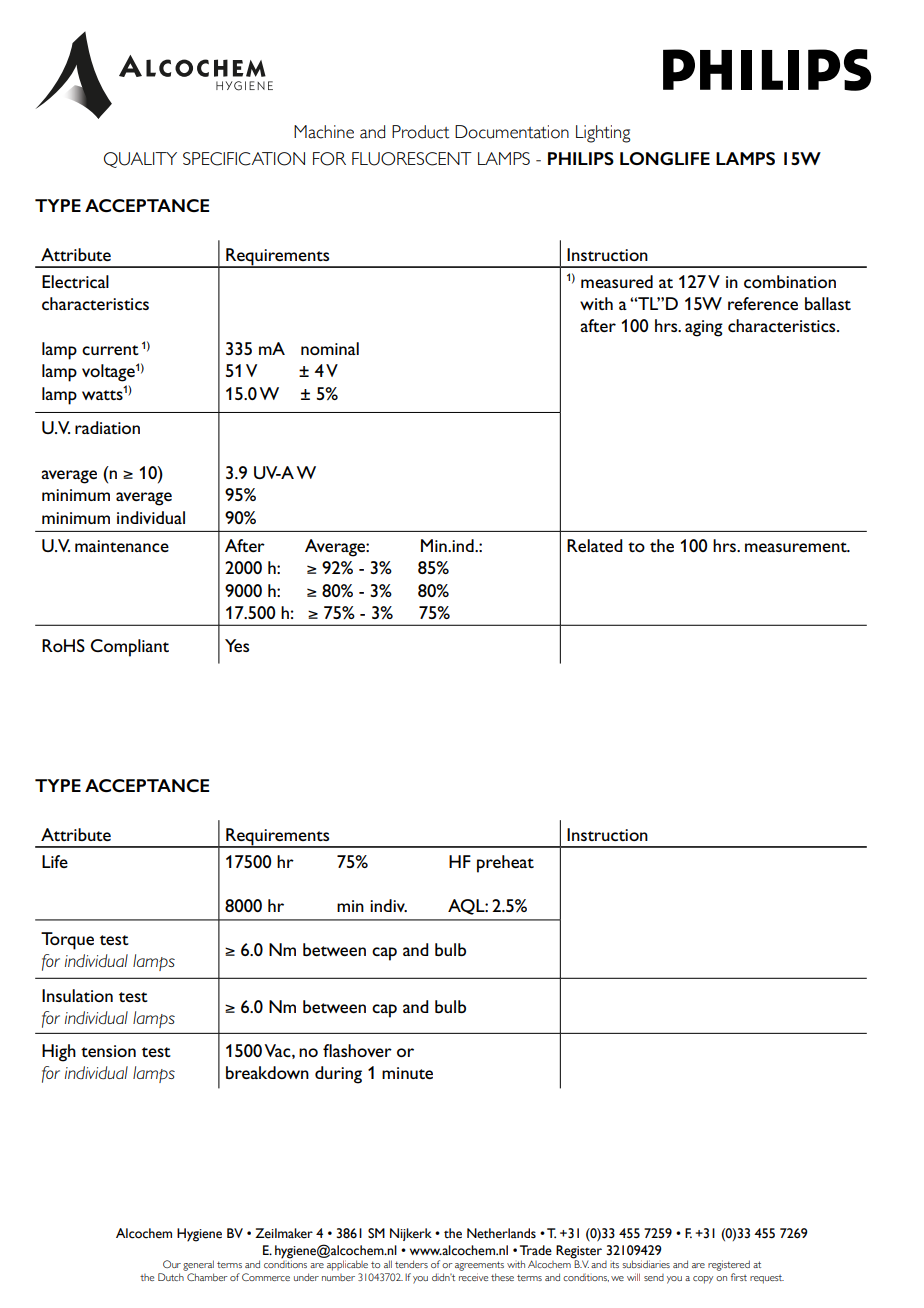 This document has height=1308, width=924. I want to click on measurement, so click(797, 547).
